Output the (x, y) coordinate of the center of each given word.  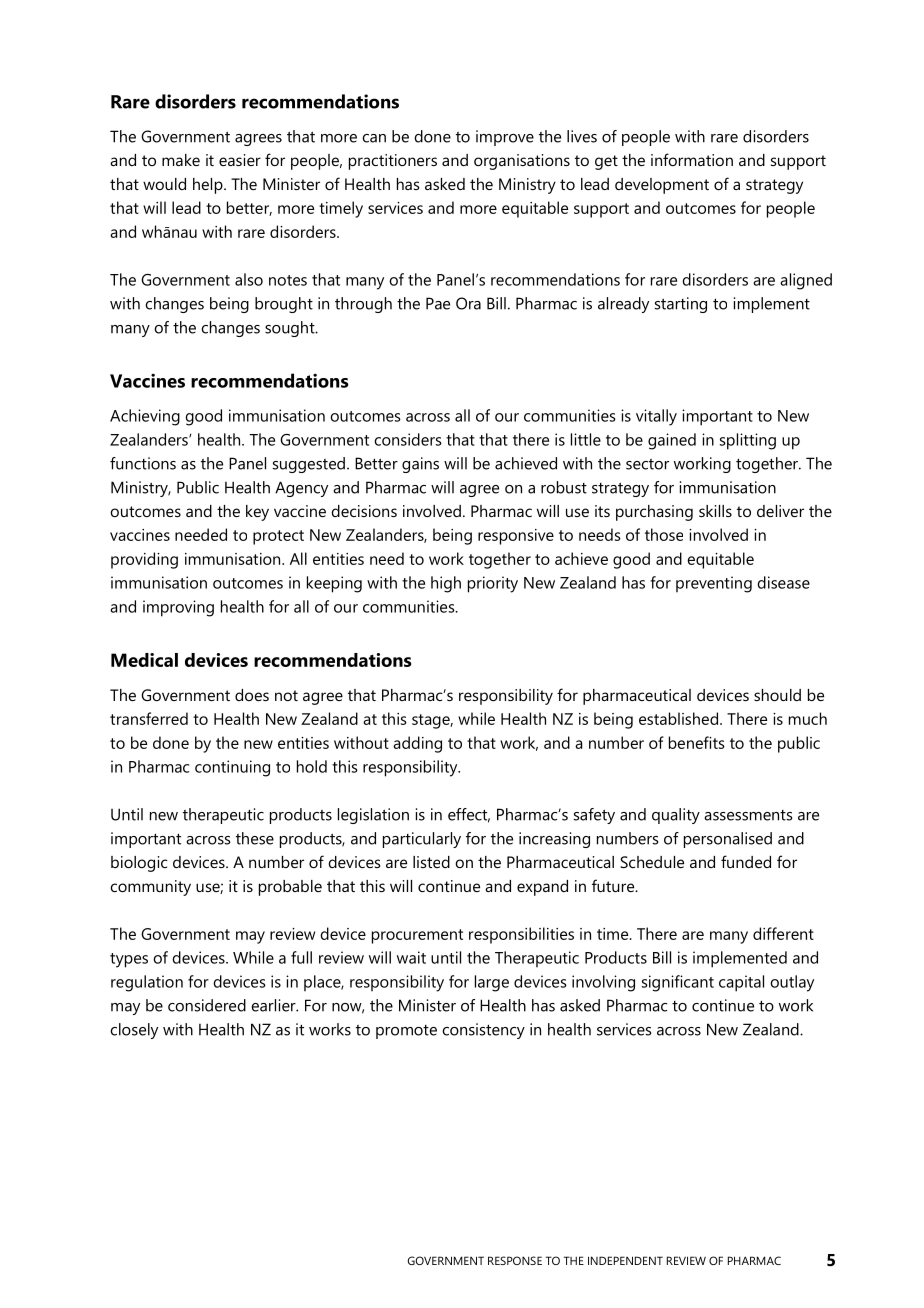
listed (431, 862)
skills (715, 511)
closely (134, 1031)
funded (746, 861)
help (209, 186)
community (150, 888)
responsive (516, 537)
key (257, 513)
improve (505, 138)
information (692, 159)
